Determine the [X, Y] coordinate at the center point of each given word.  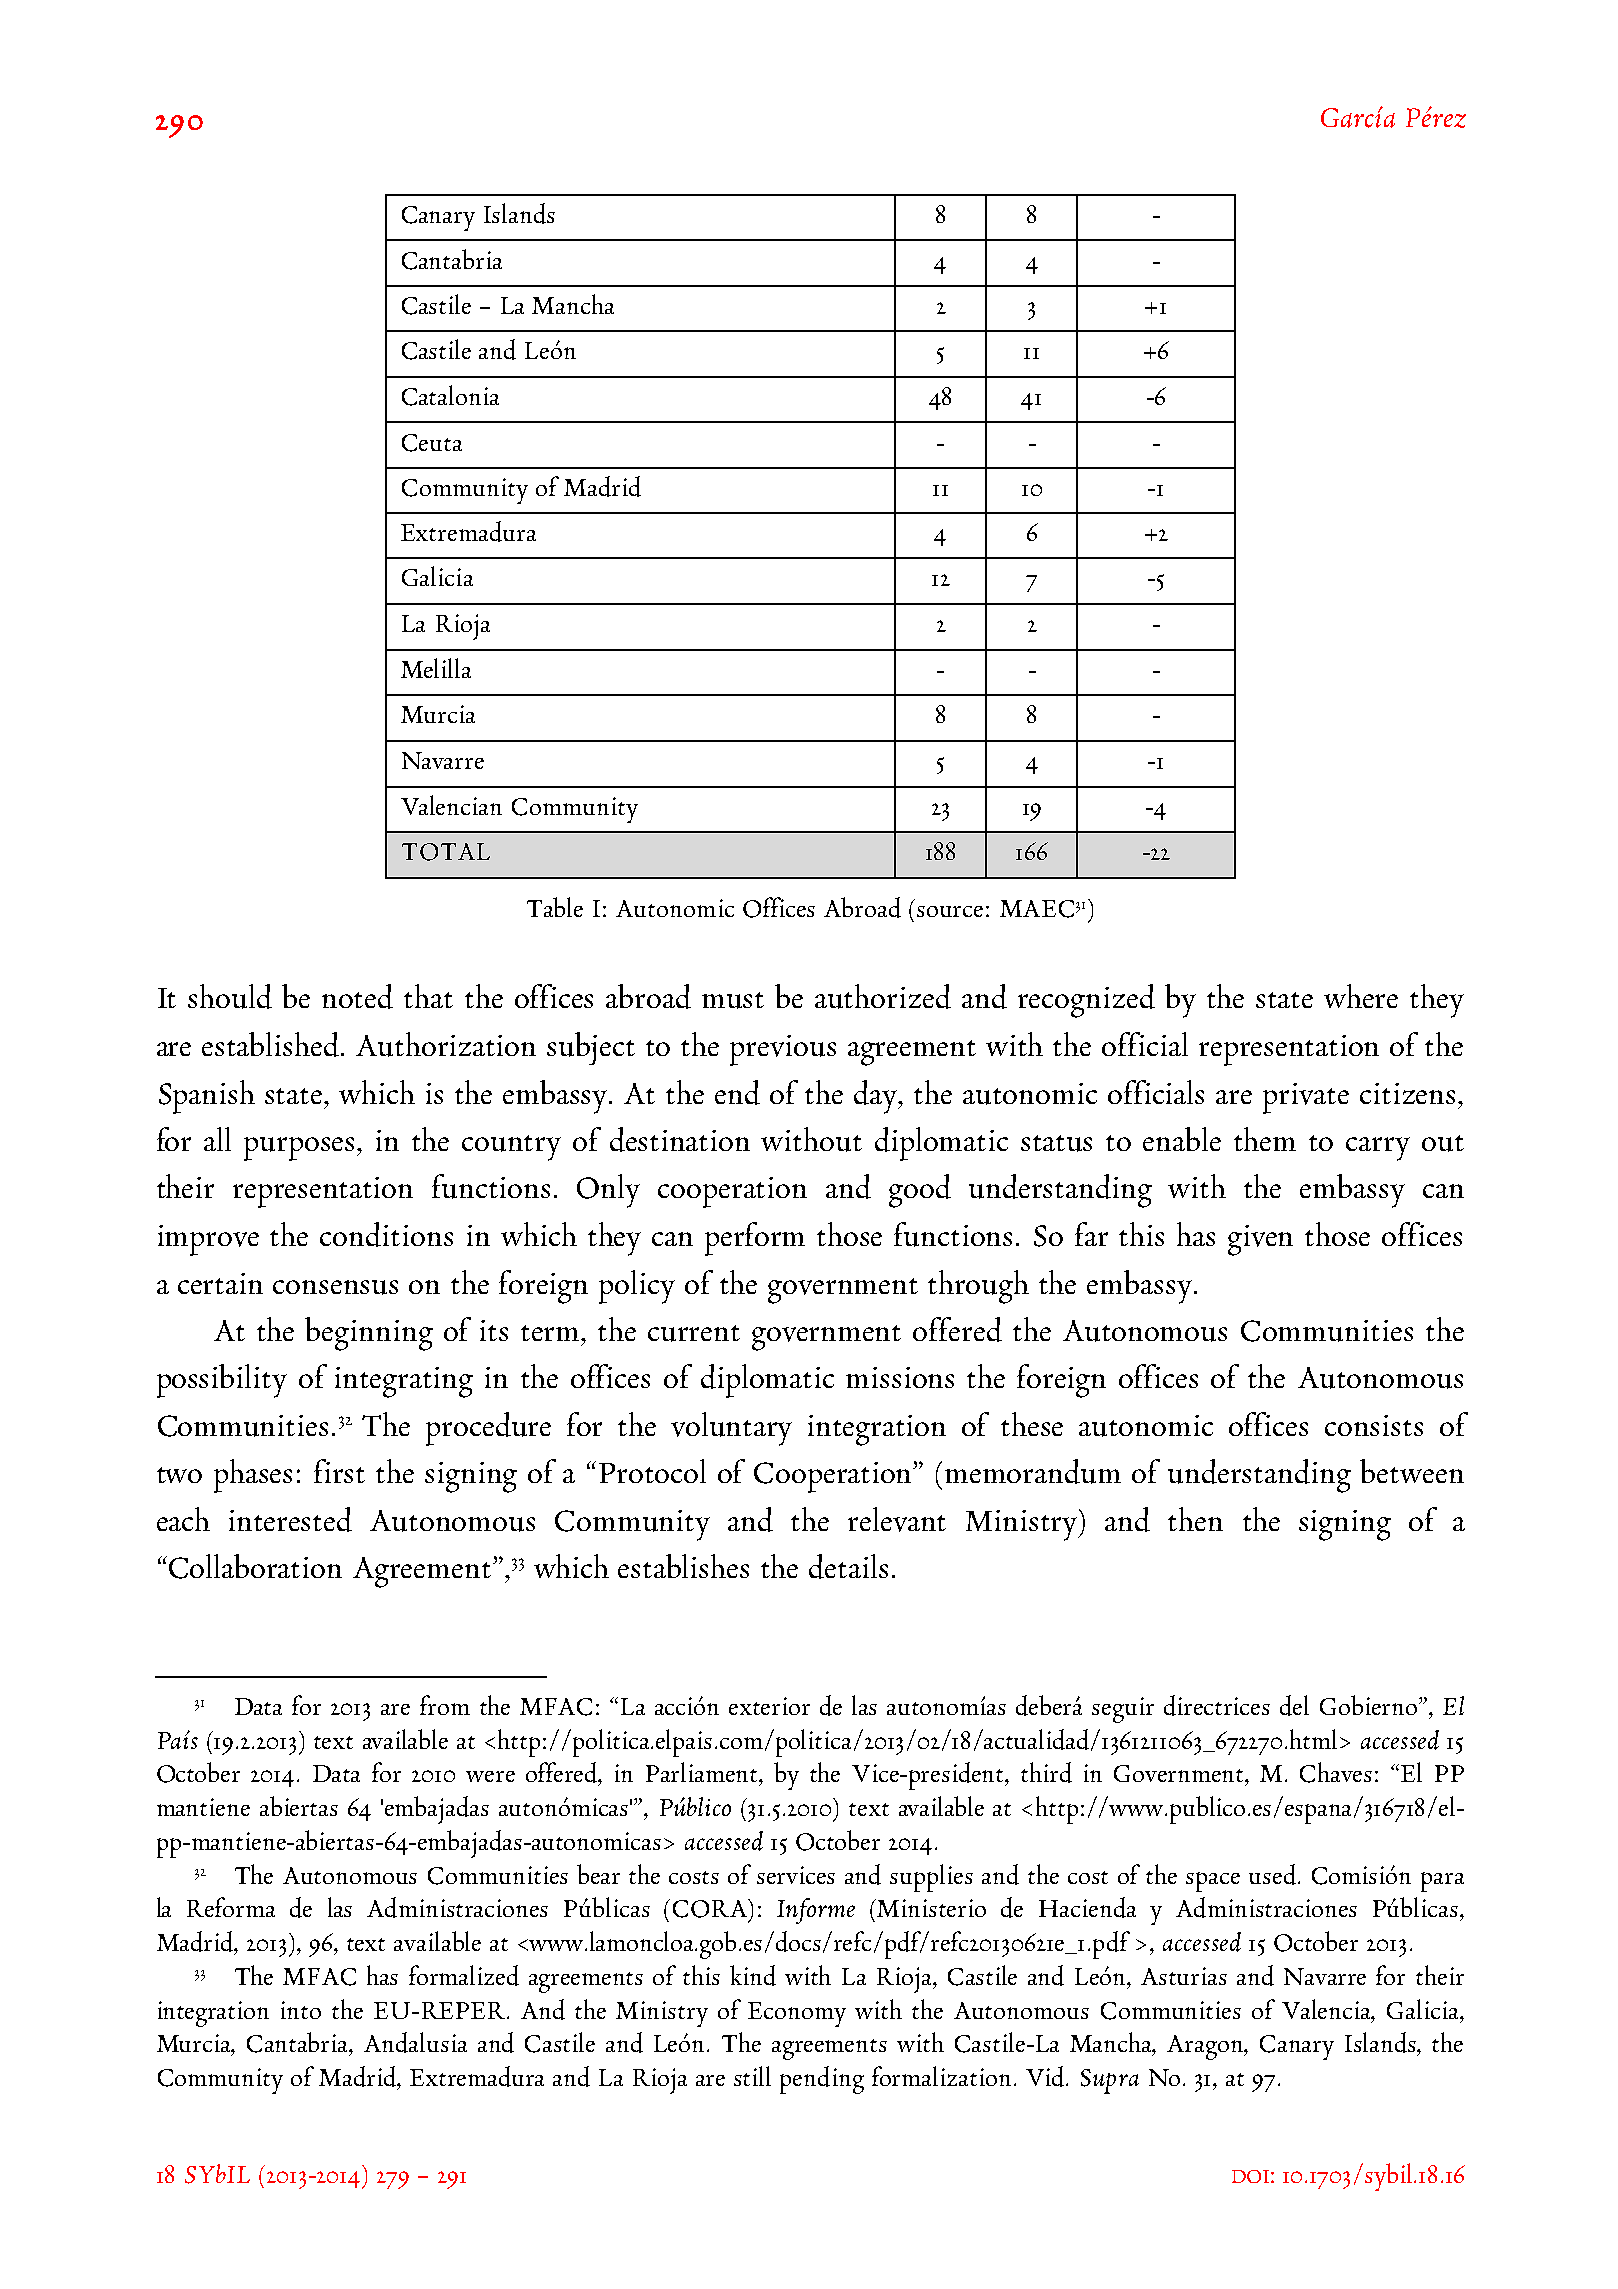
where [1361, 996]
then [1195, 1519]
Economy [797, 2014]
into [301, 2010]
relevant [897, 1519]
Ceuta [432, 443]
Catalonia [450, 395]
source [950, 911]
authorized [883, 996]
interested [290, 1519]
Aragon [1206, 2047]
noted [357, 996]
